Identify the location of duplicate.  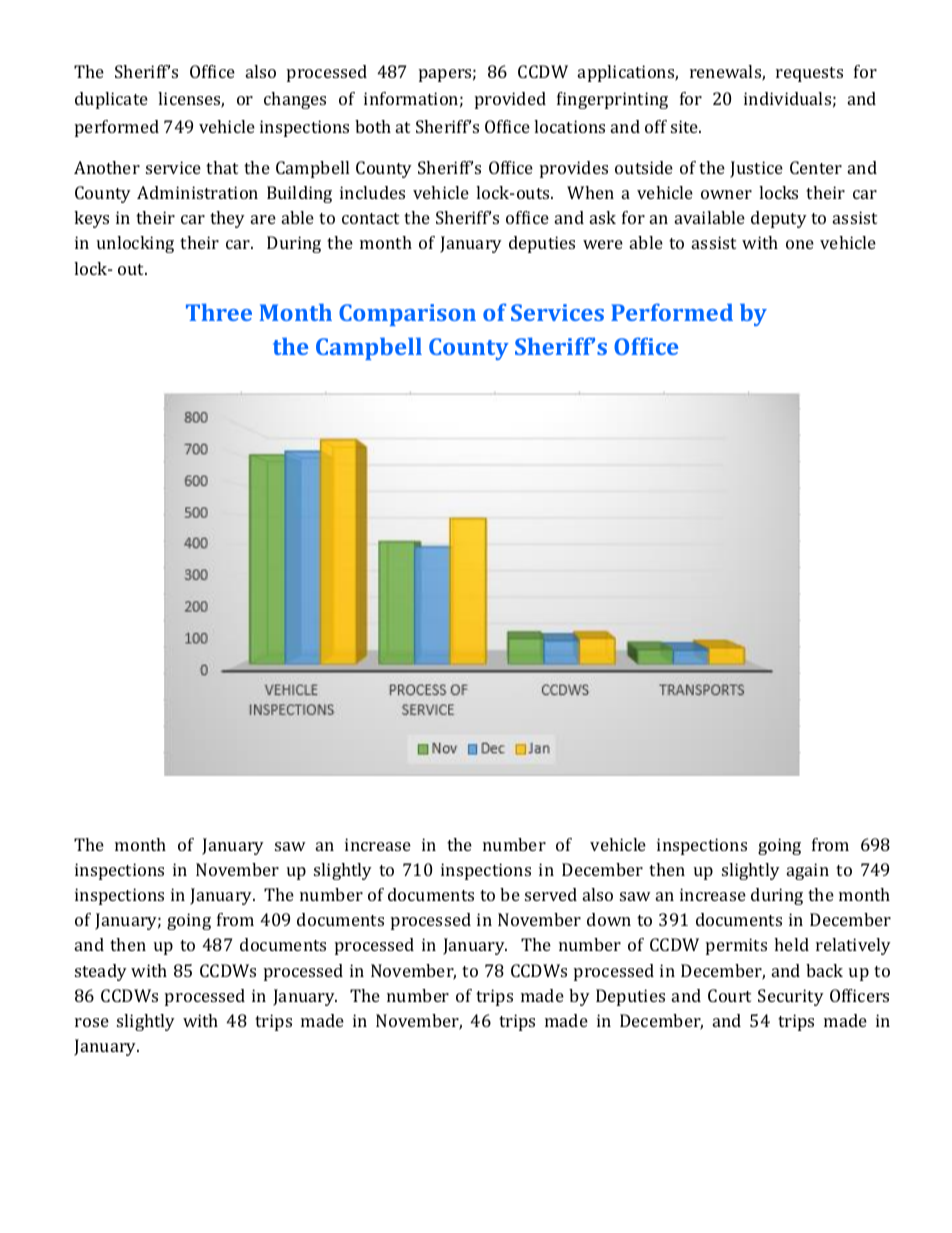
(111, 100).
